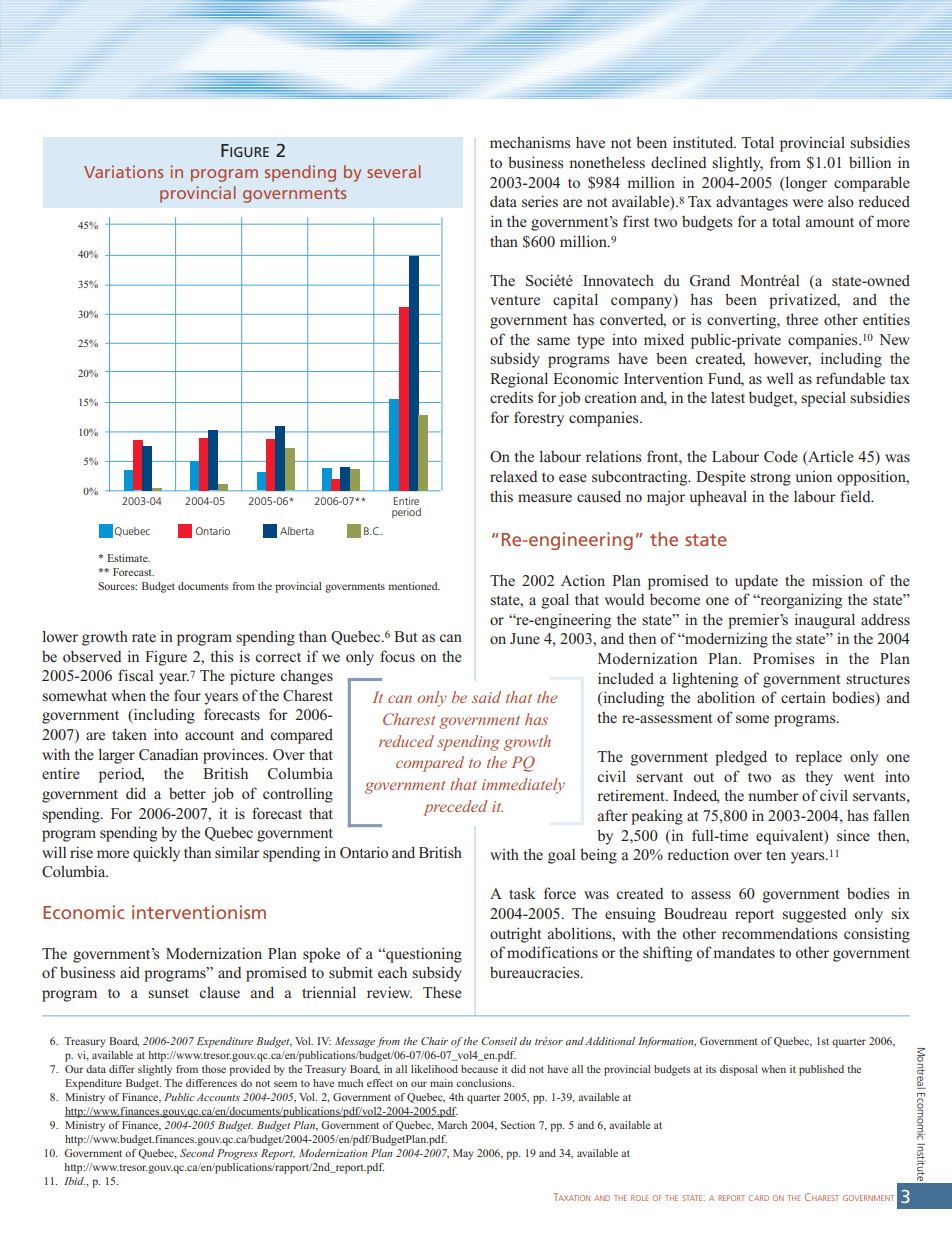 The image size is (952, 1233). What do you see at coordinates (511, 397) in the page?
I see `credits` at bounding box center [511, 397].
